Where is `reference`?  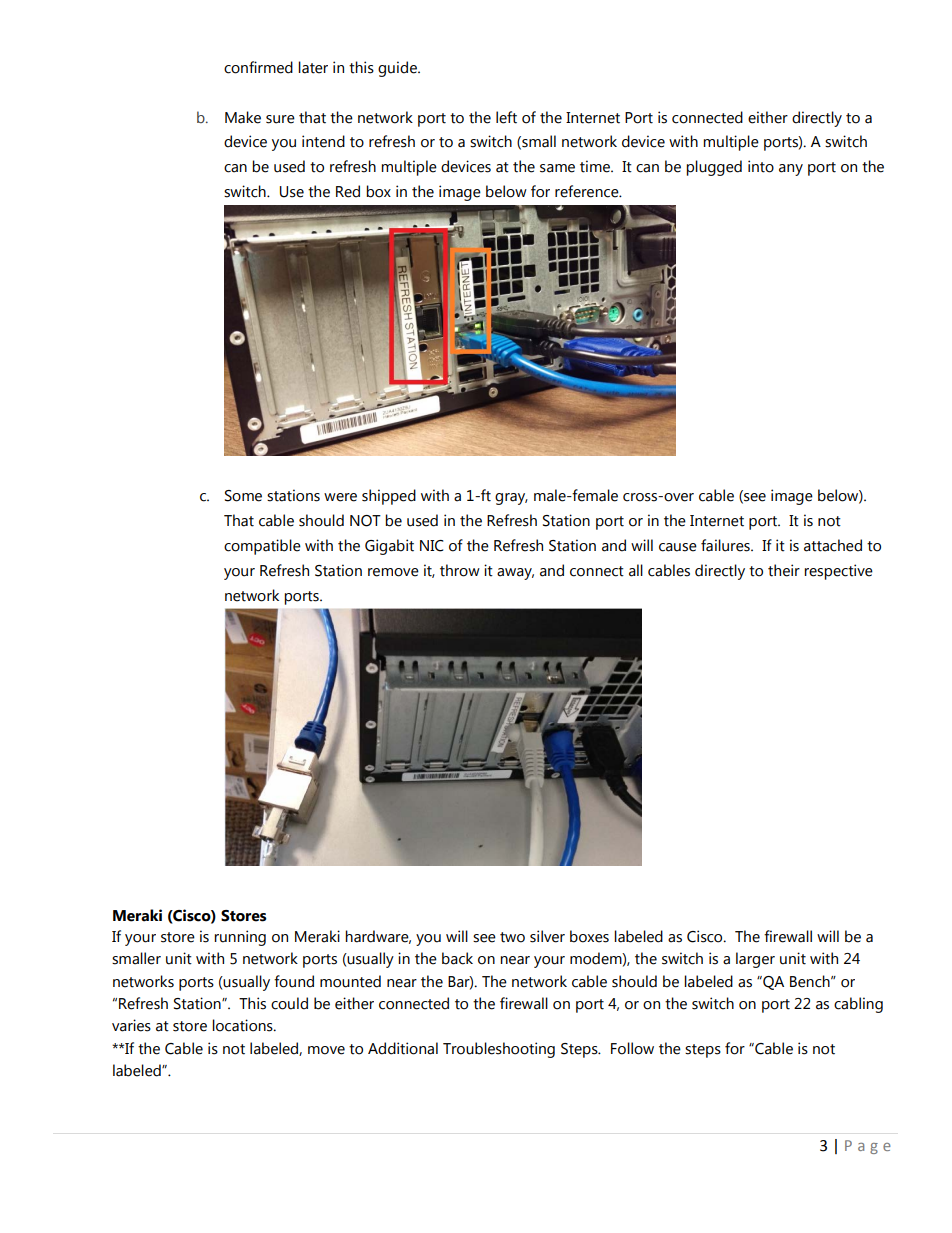 reference is located at coordinates (588, 191).
